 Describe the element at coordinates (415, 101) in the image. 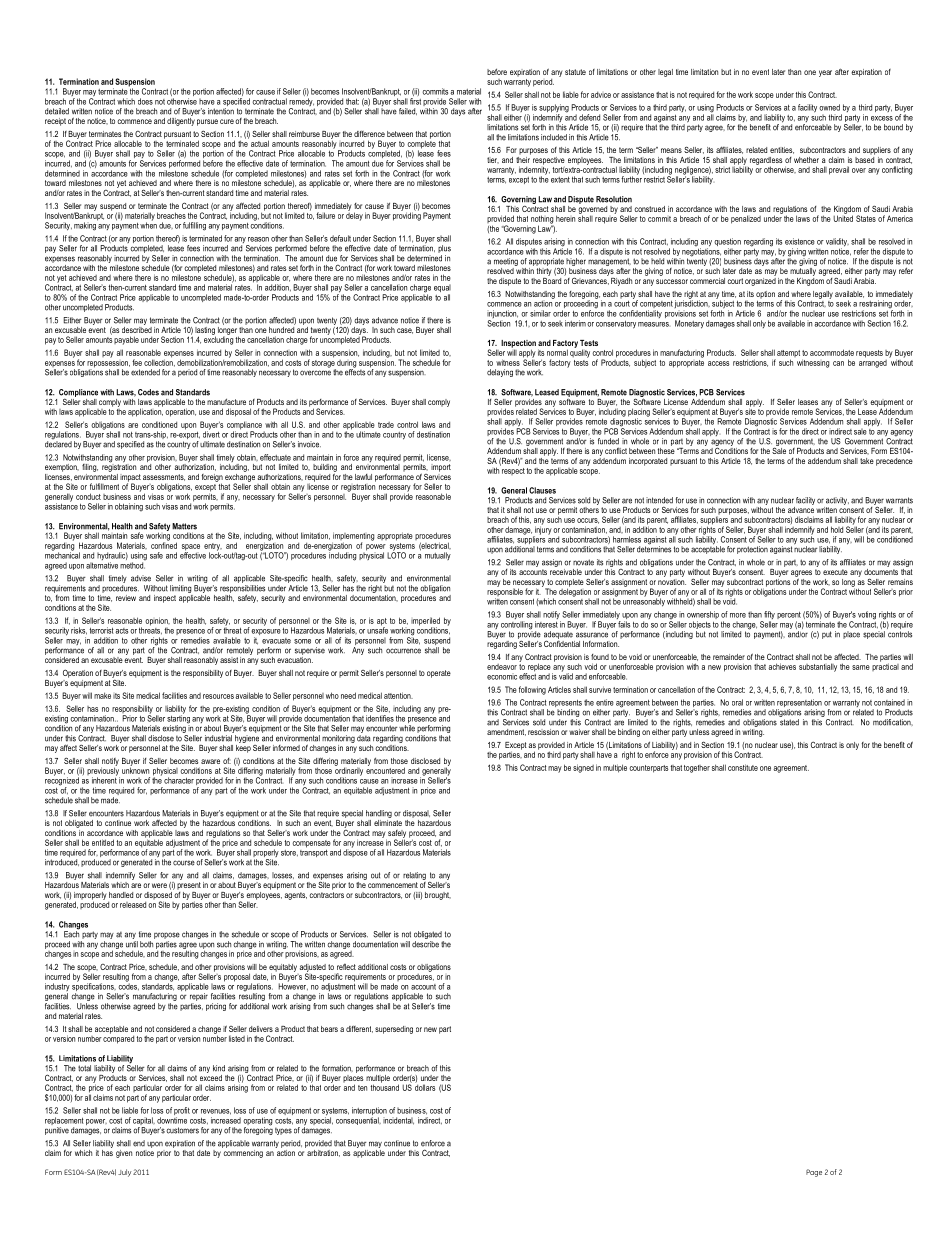

I see `first` at that location.
